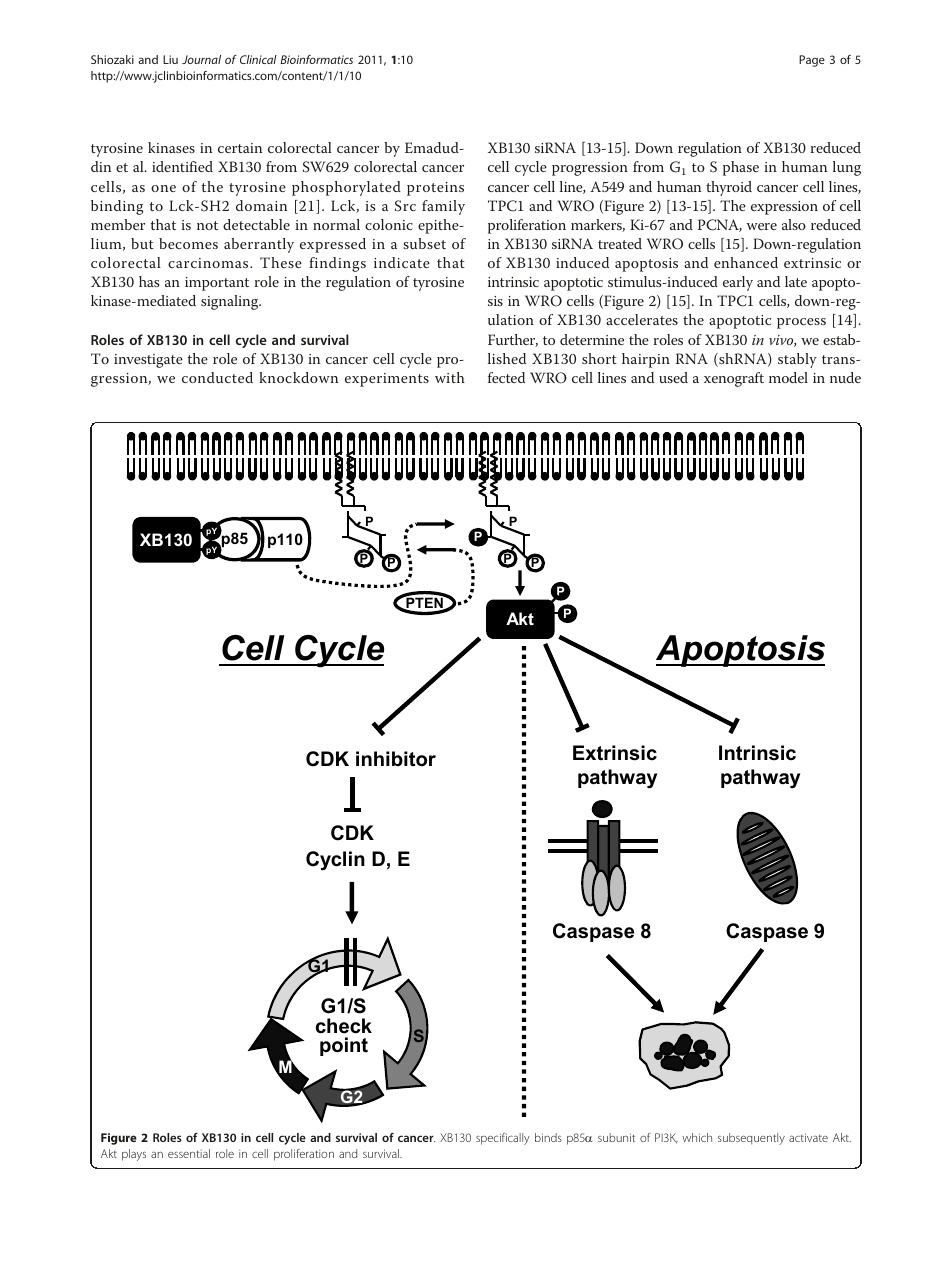 Image resolution: width=952 pixels, height=1270 pixels. I want to click on essential, so click(189, 1153).
